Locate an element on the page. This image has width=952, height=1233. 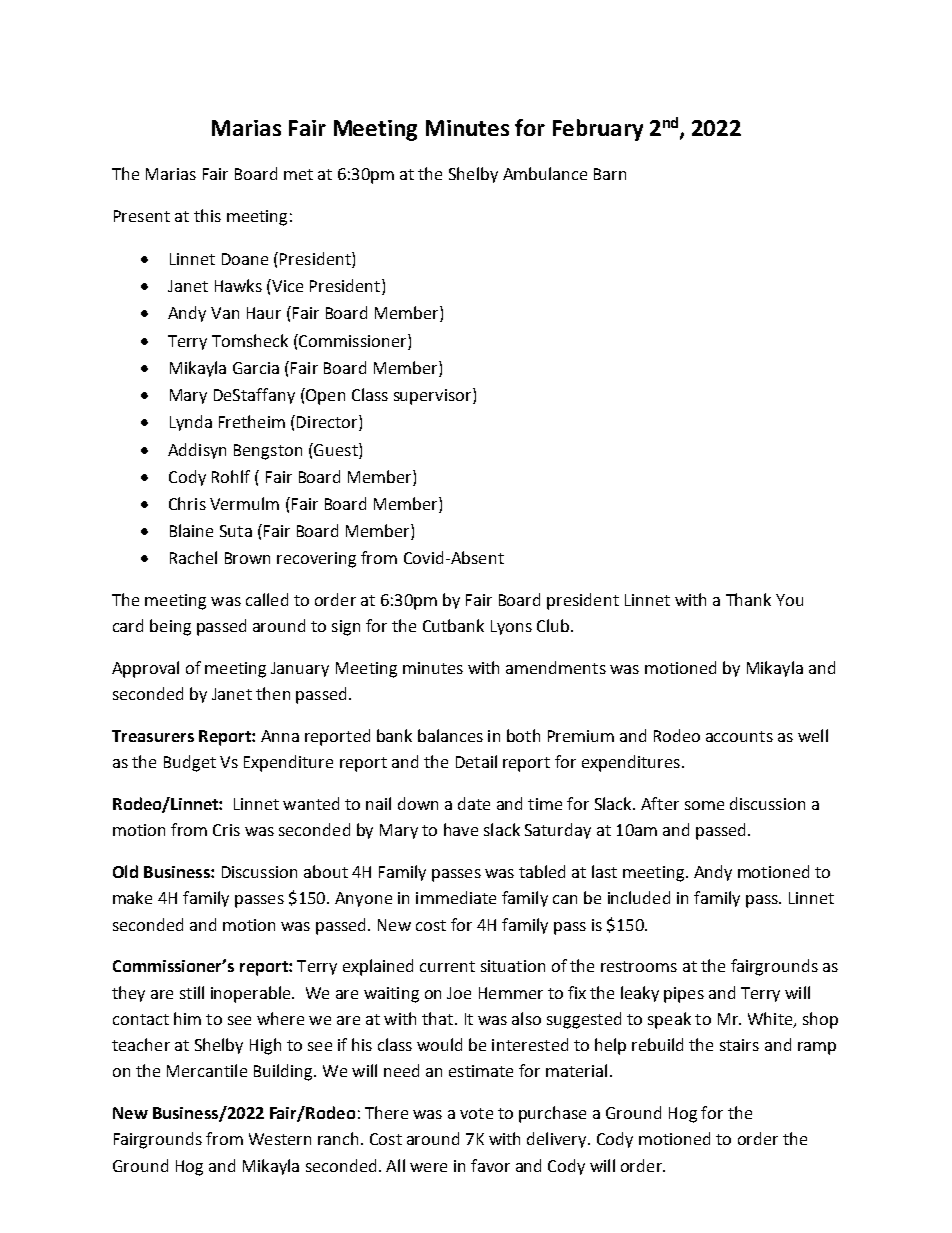
Lyons is located at coordinates (511, 627).
